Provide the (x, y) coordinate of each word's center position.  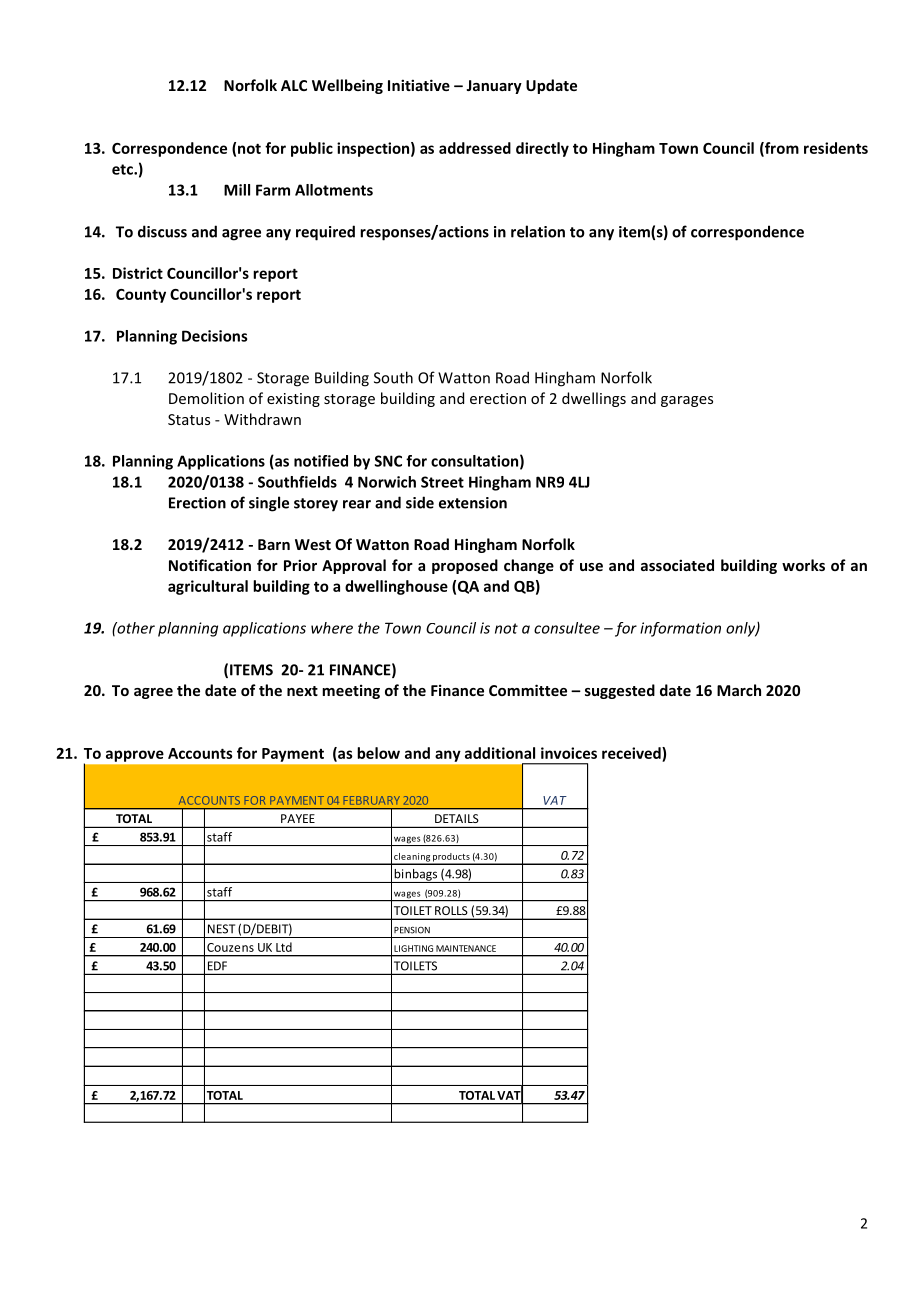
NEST (221, 929)
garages (687, 401)
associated (677, 565)
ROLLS (451, 910)
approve (135, 756)
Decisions (214, 336)
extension (473, 503)
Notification (210, 565)
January (494, 87)
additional (500, 753)
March (739, 690)
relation (538, 231)
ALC (294, 85)
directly (542, 149)
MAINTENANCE (466, 948)
